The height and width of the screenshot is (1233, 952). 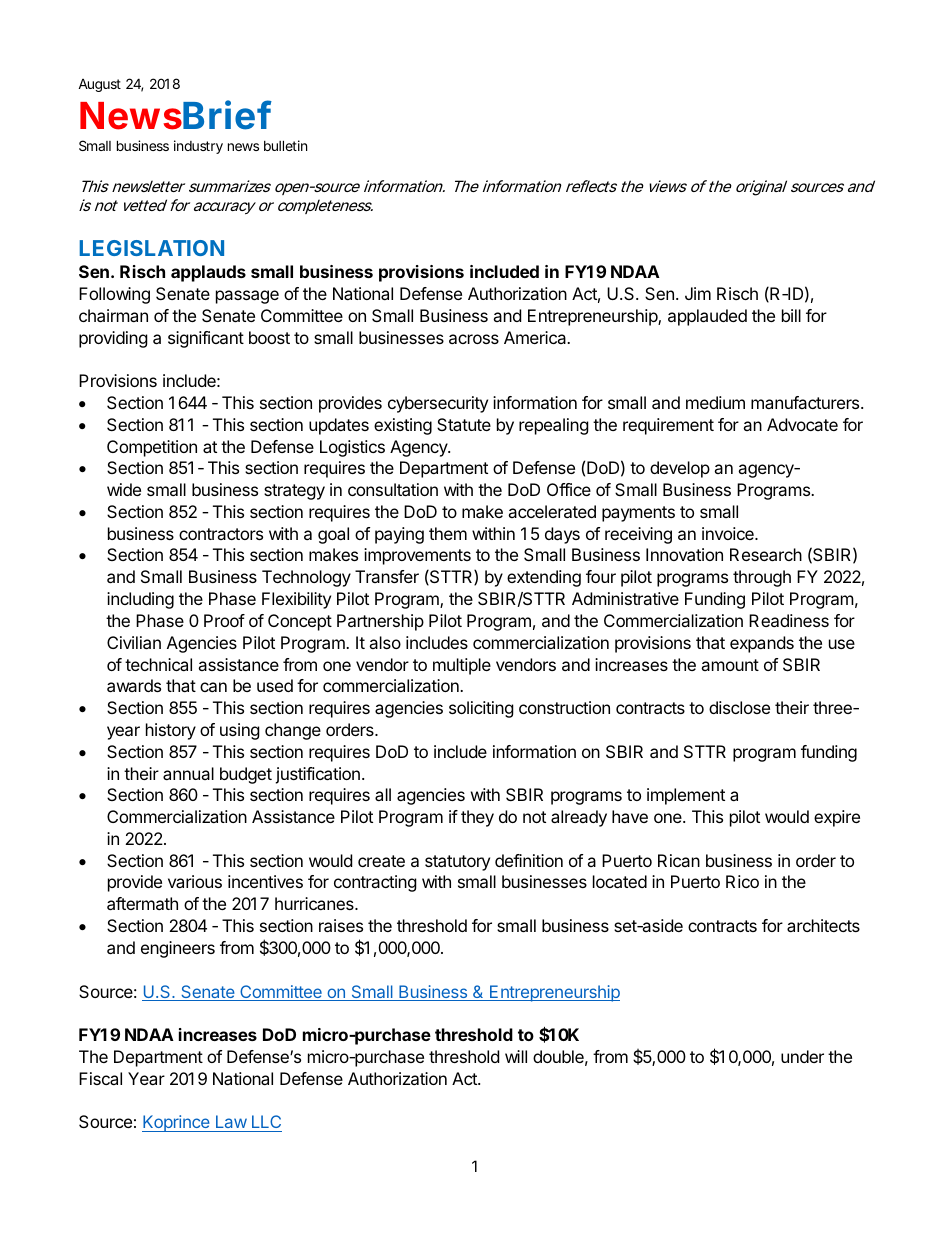 I want to click on implement, so click(x=686, y=796).
